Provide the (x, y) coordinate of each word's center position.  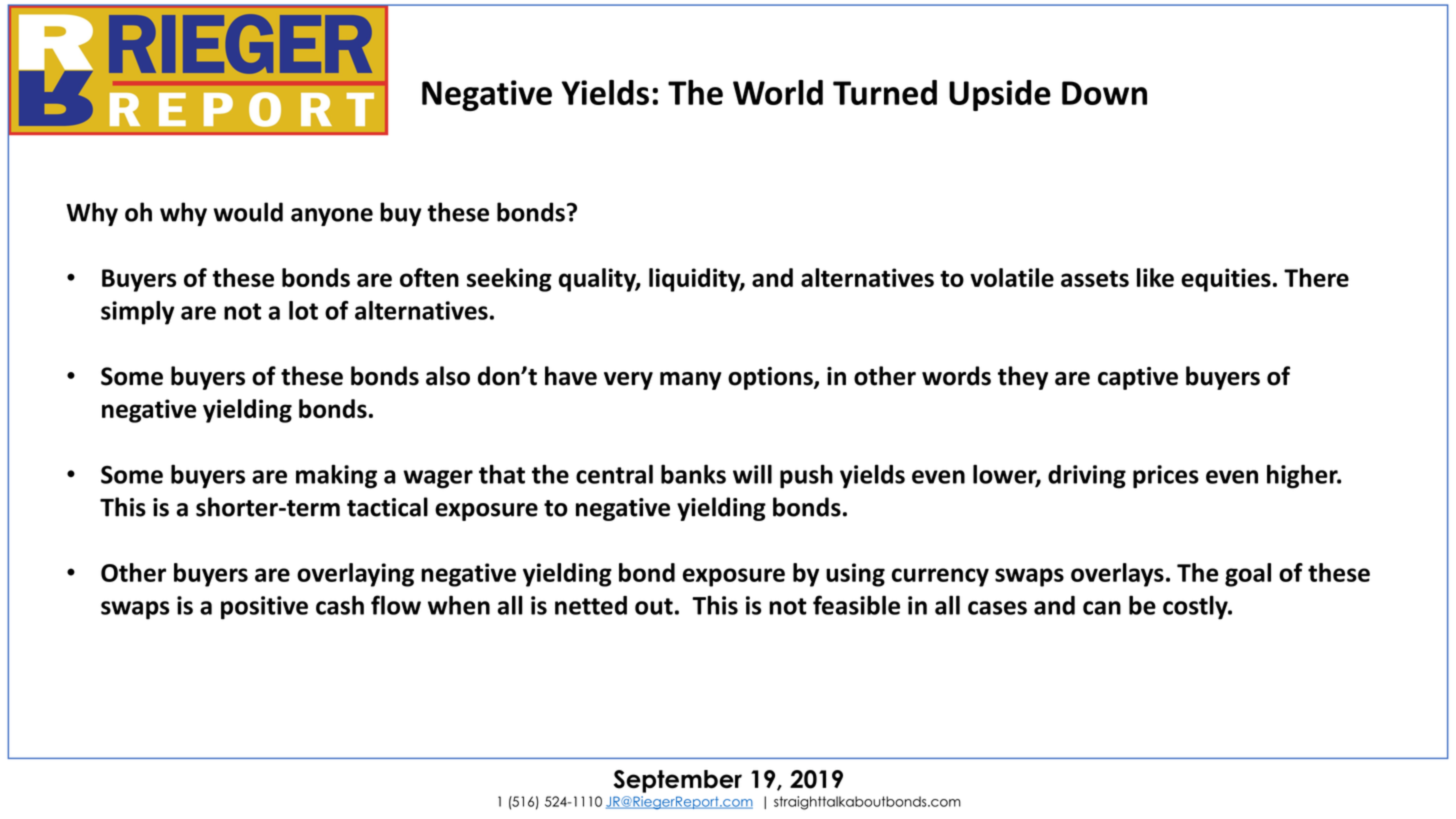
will (752, 474)
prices (1166, 477)
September (678, 781)
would (248, 212)
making (336, 476)
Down (1104, 93)
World (778, 92)
